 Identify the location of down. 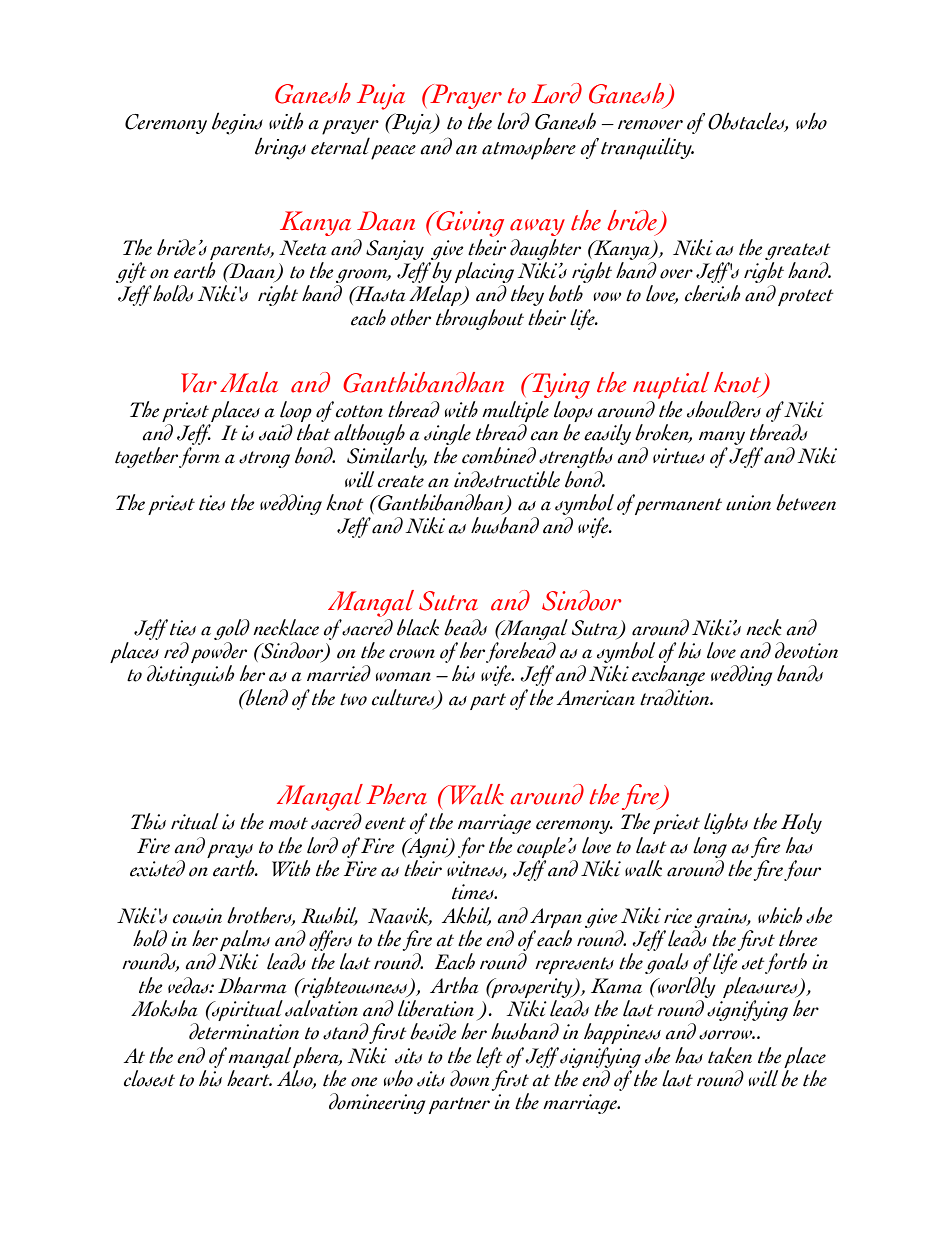
(469, 1078).
